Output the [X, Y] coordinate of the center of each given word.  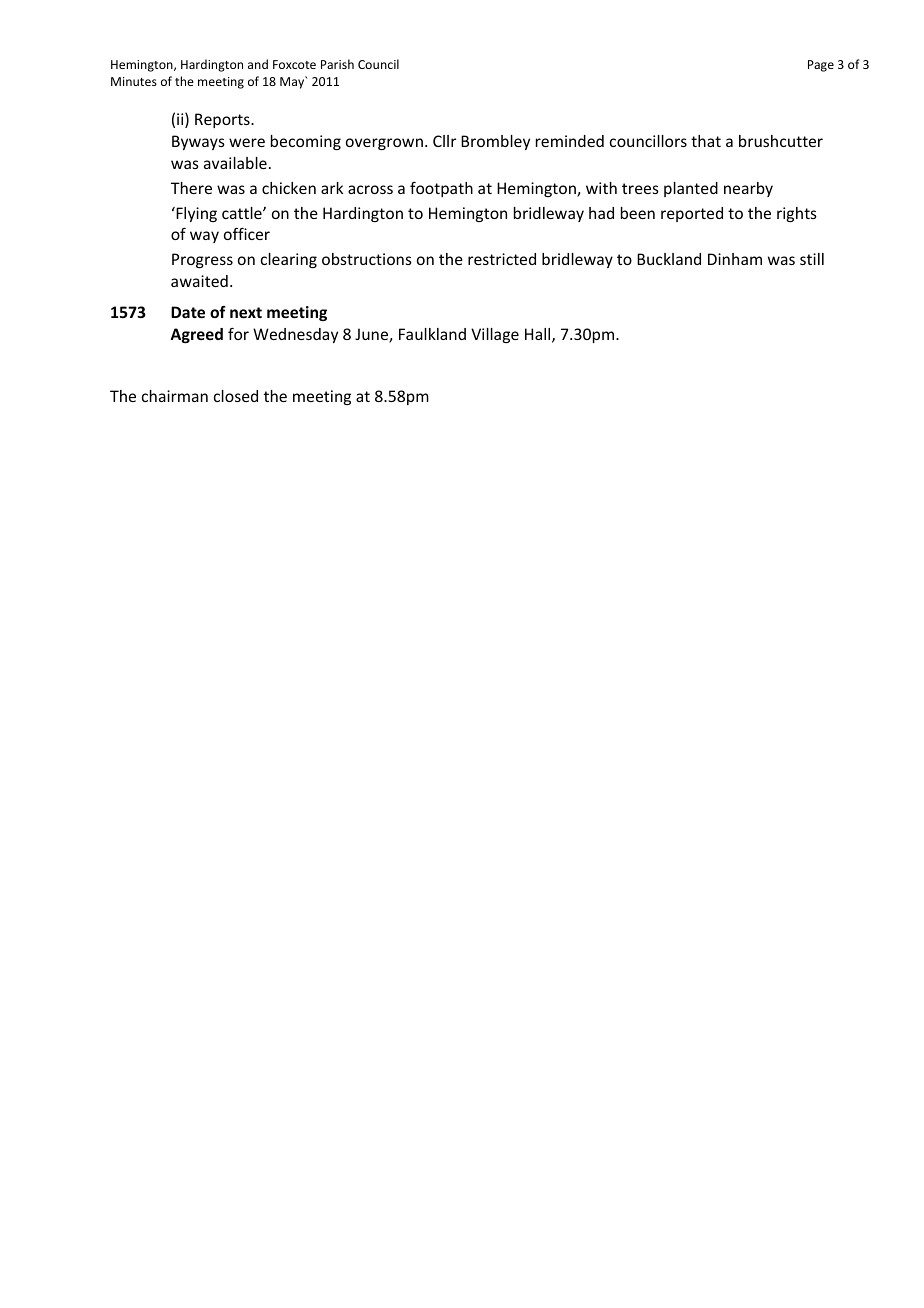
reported [692, 214]
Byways [198, 142]
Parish [337, 64]
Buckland [669, 259]
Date [188, 312]
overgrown [384, 144]
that [706, 141]
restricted [502, 259]
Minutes [134, 81]
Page [821, 66]
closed [236, 396]
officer [247, 233]
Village [495, 335]
